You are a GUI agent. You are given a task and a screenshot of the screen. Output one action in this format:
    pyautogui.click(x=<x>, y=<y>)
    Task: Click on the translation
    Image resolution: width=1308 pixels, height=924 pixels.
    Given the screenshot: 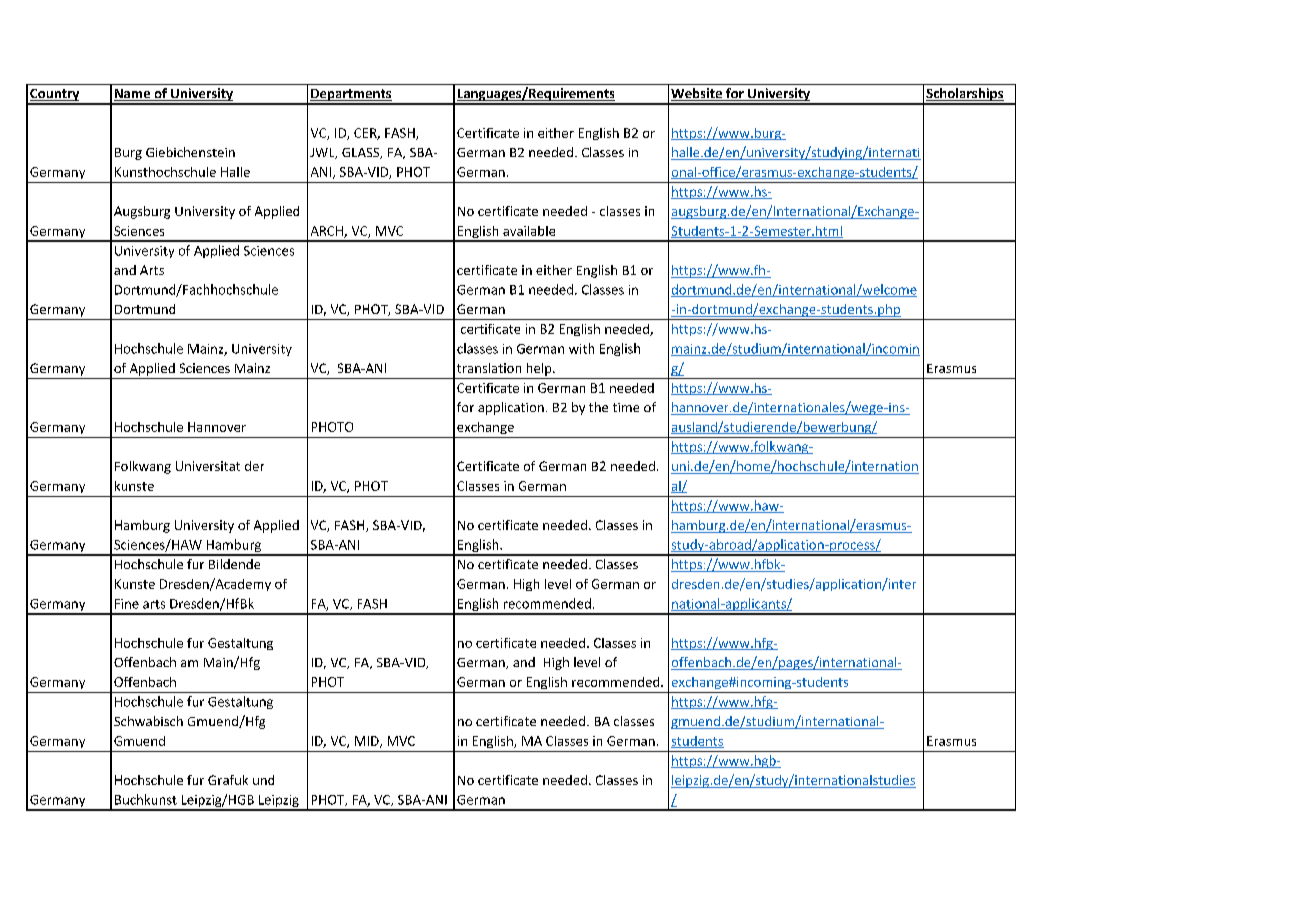 What is the action you would take?
    pyautogui.click(x=489, y=368)
